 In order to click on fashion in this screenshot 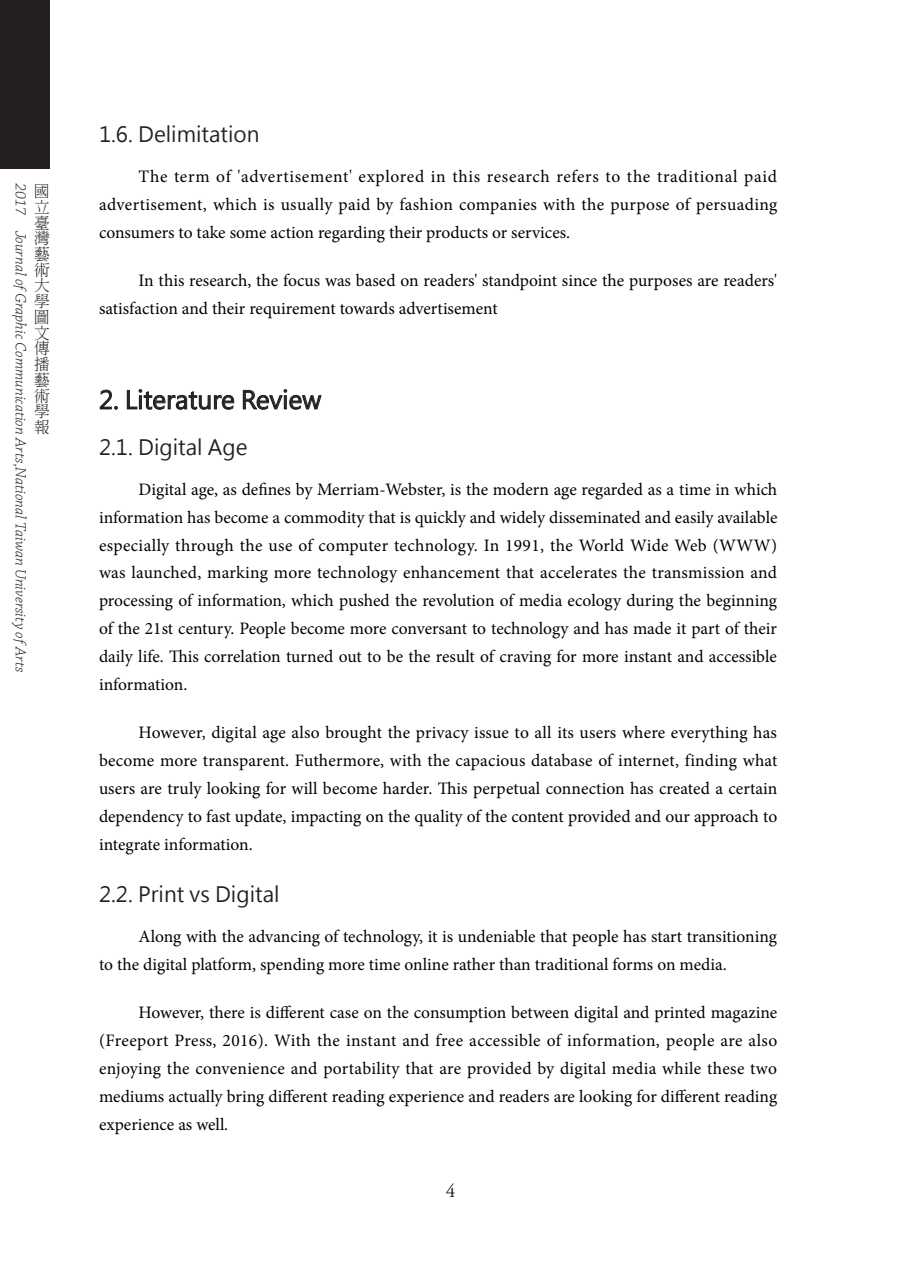, I will do `click(426, 203)`.
